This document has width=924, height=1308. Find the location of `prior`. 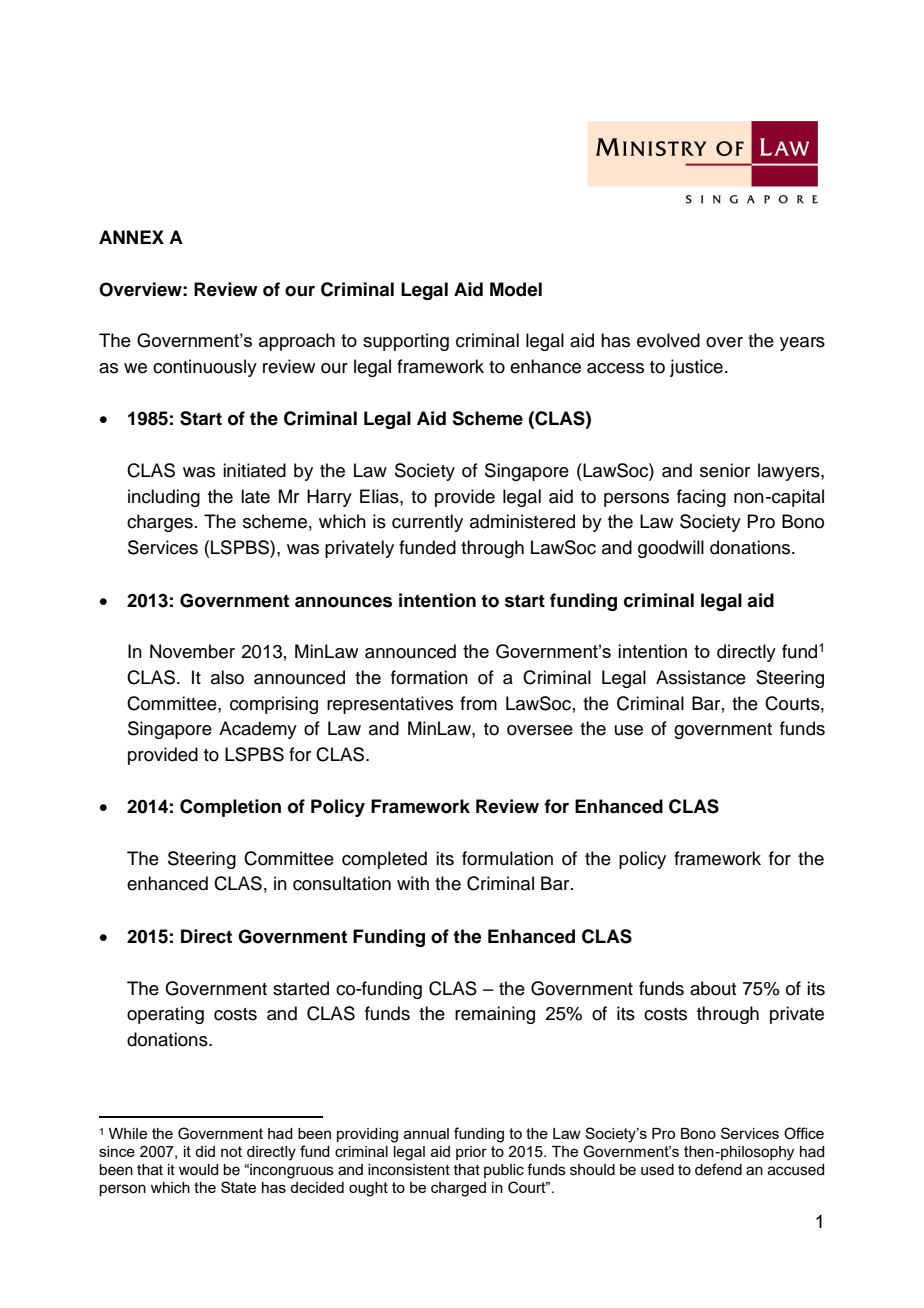

prior is located at coordinates (471, 1153).
